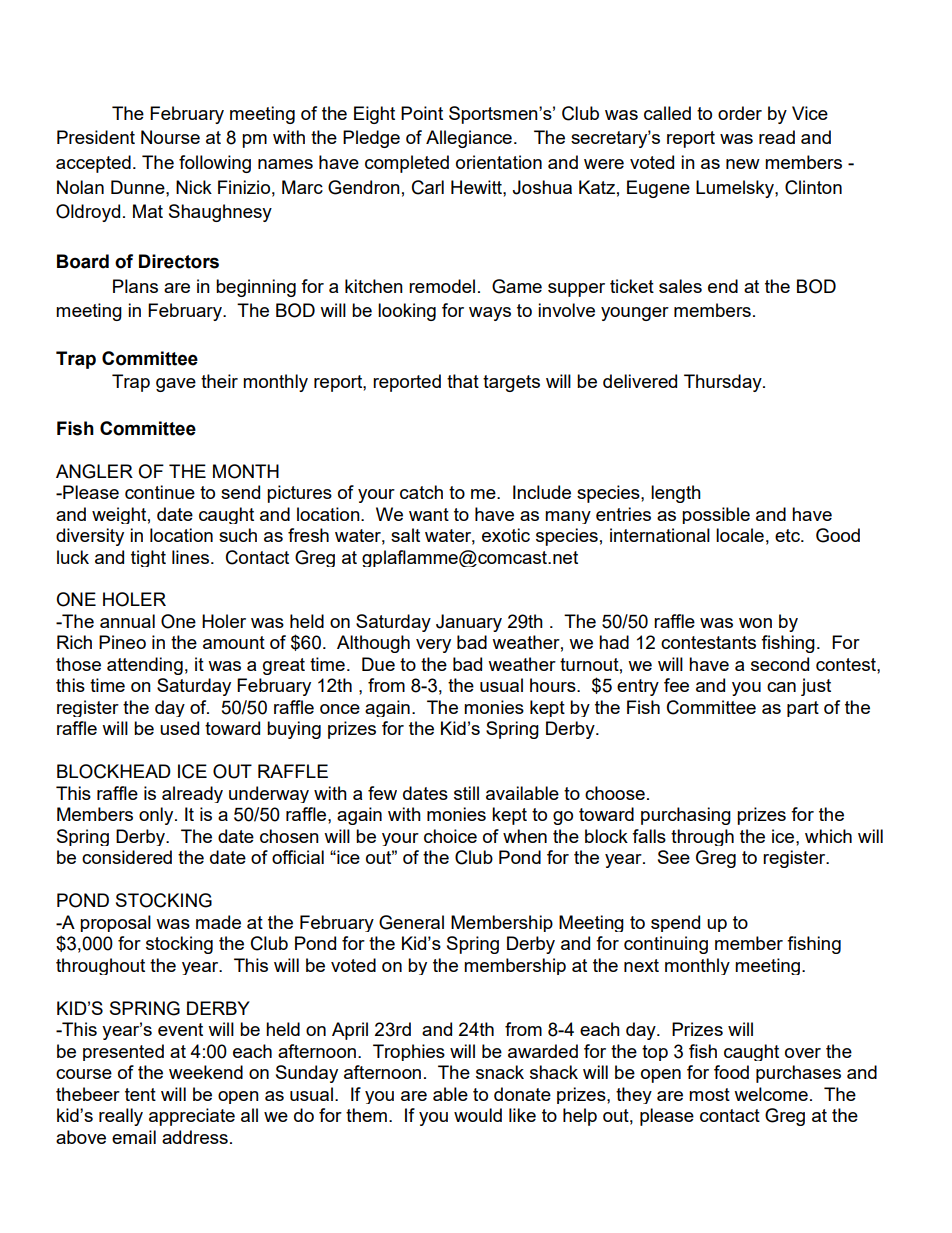 The image size is (952, 1233). I want to click on new, so click(743, 164).
